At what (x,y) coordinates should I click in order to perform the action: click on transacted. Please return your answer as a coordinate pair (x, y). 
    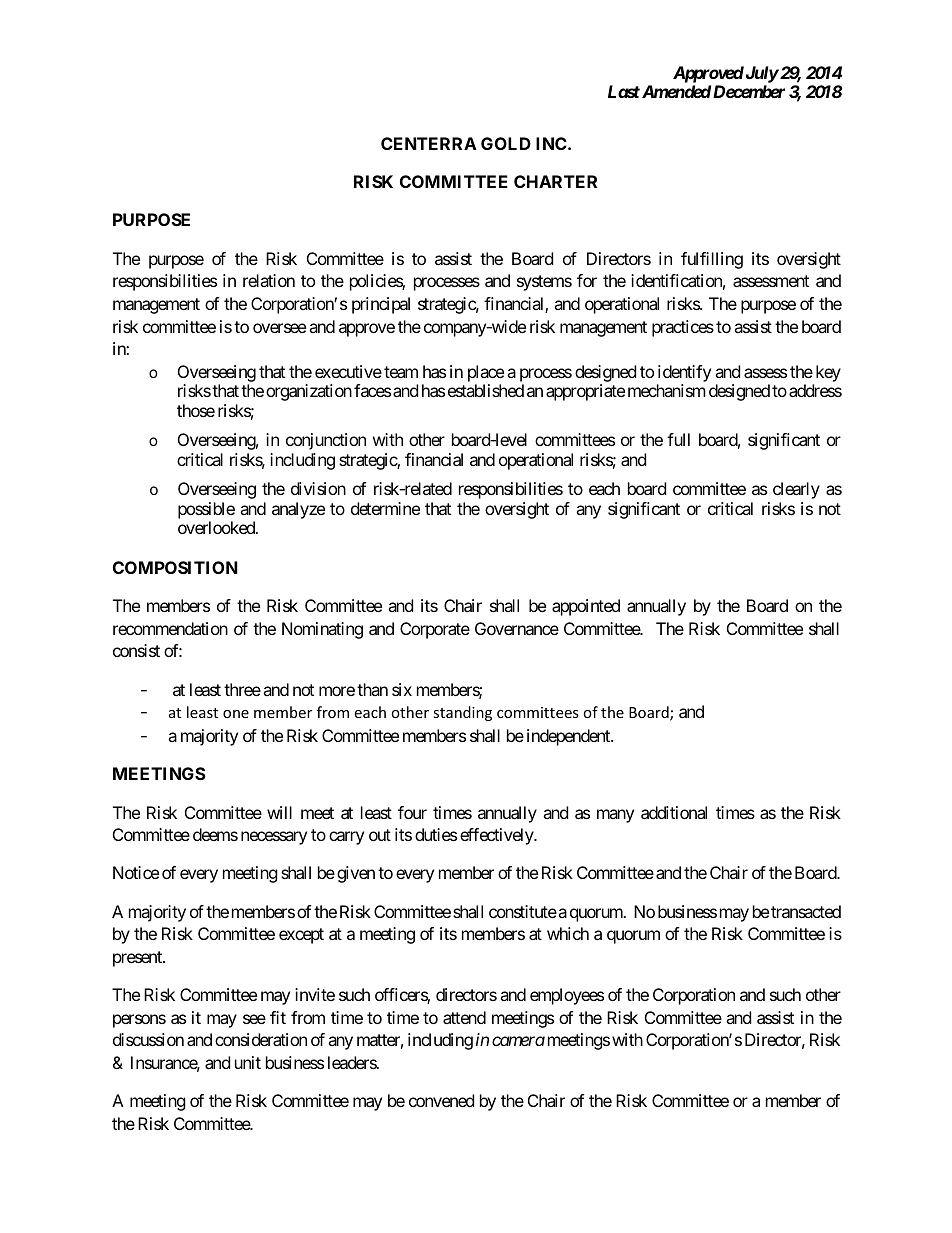
    Looking at the image, I should click on (806, 911).
